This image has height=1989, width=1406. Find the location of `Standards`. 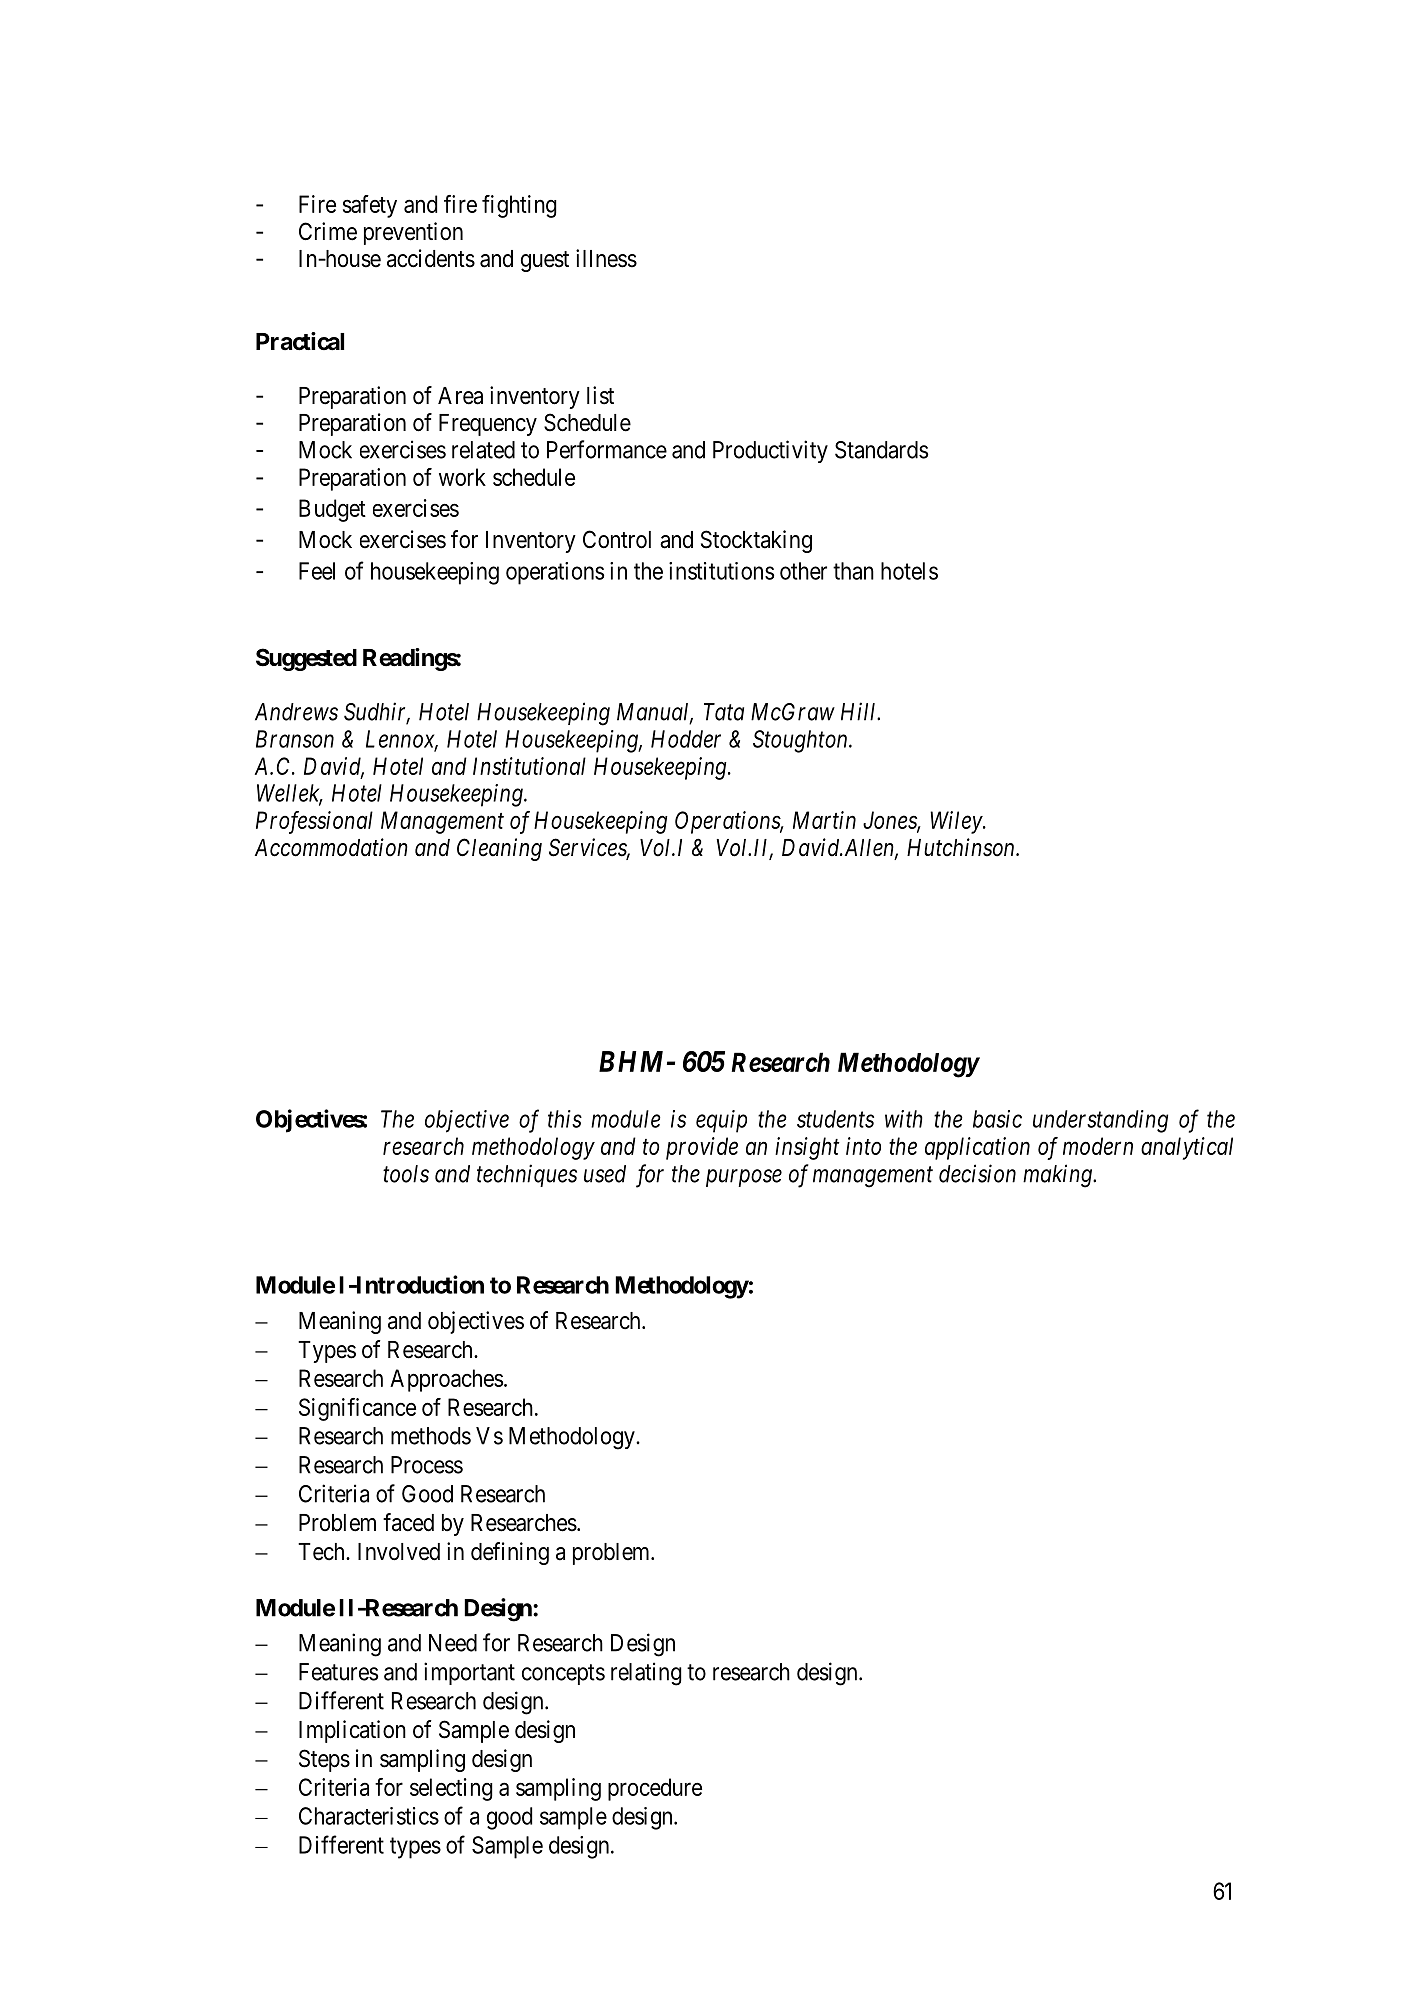

Standards is located at coordinates (881, 450).
